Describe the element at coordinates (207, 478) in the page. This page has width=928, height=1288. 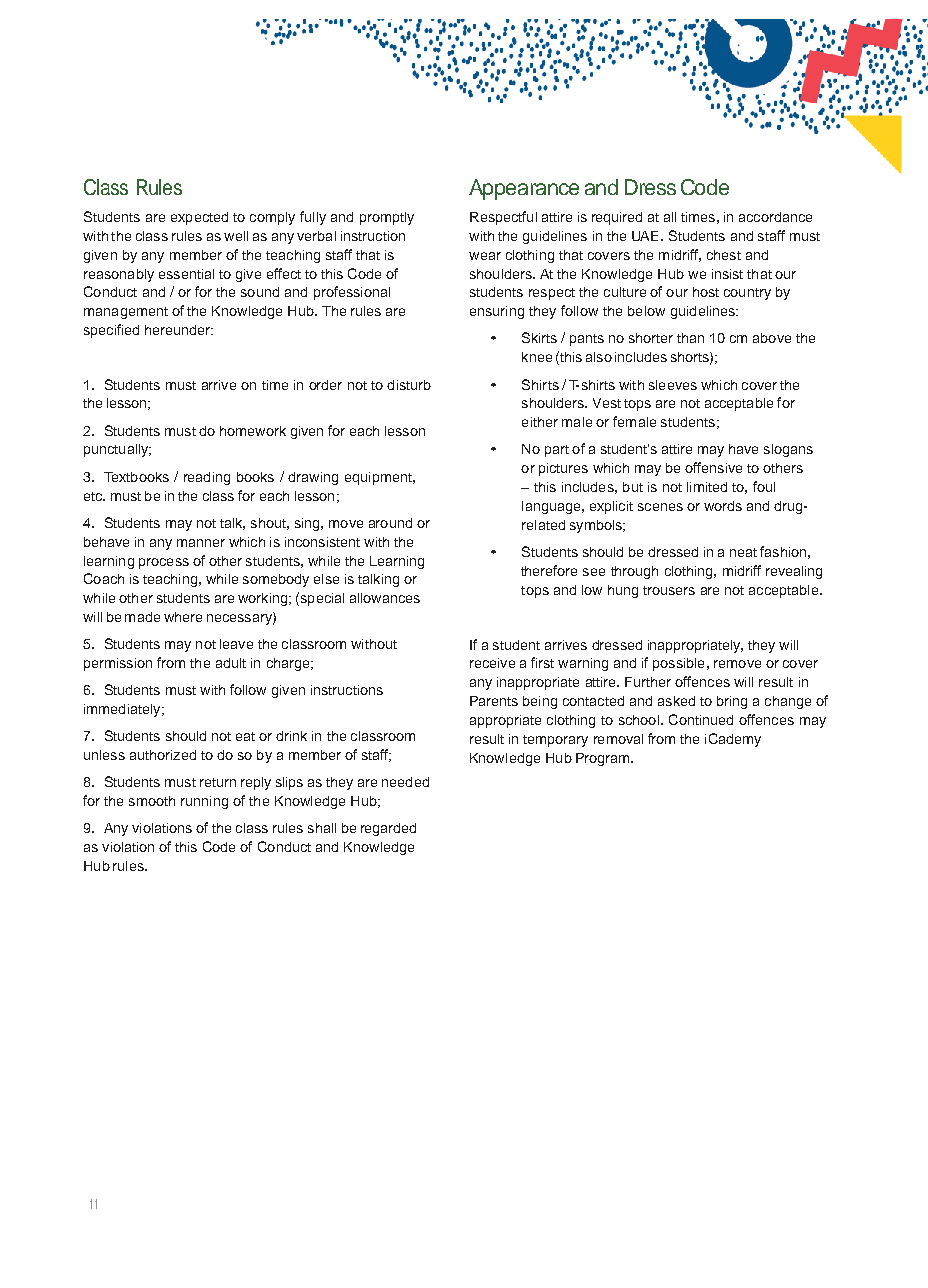
I see `reading` at that location.
